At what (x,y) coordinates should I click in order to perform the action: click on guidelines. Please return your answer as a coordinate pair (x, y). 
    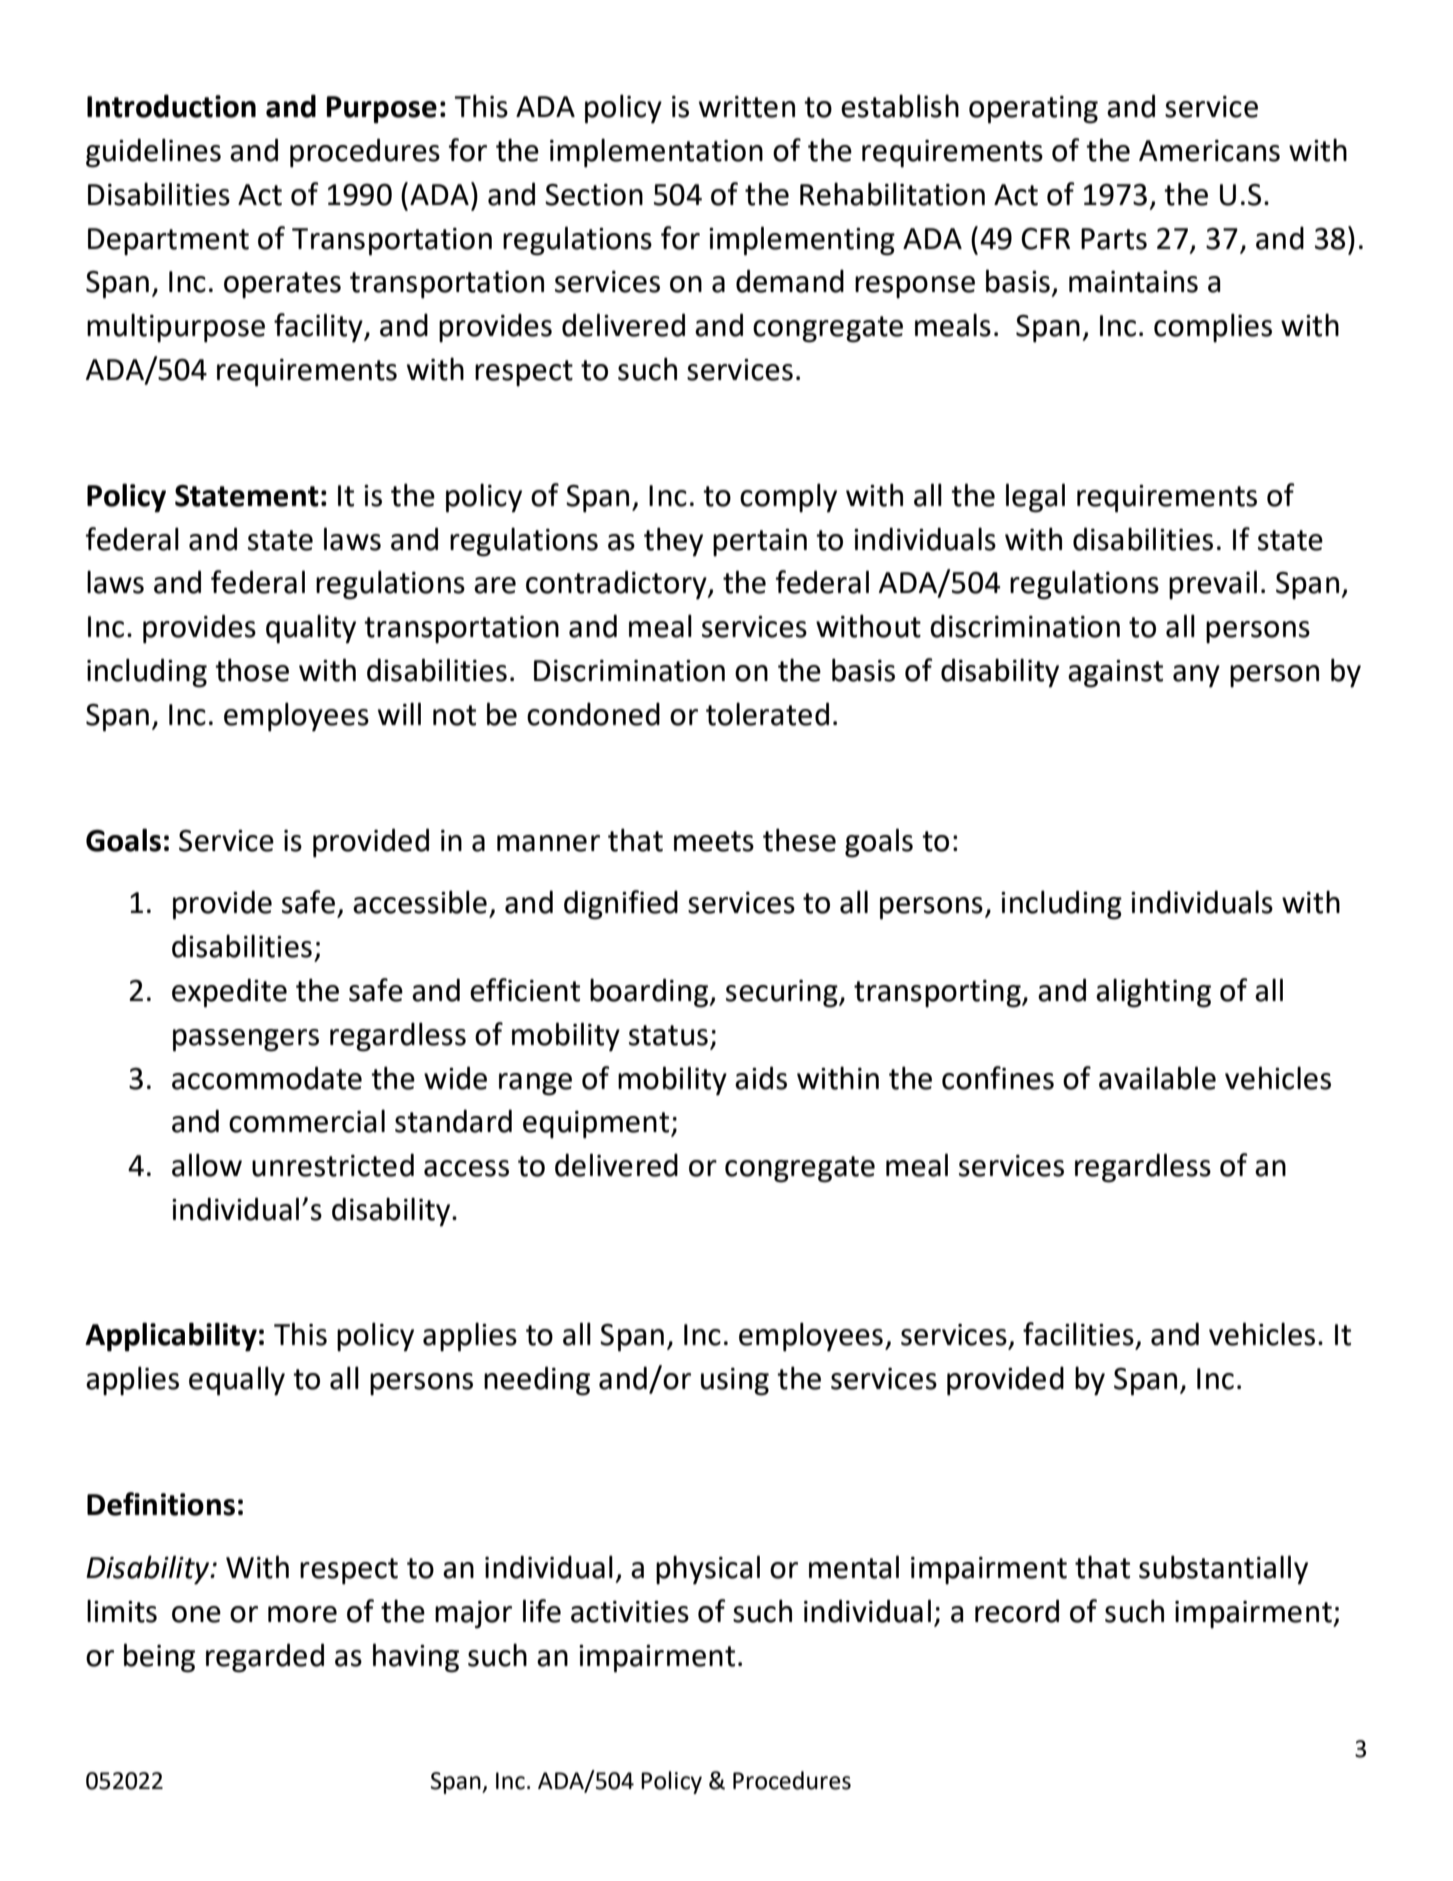
    Looking at the image, I should click on (153, 153).
